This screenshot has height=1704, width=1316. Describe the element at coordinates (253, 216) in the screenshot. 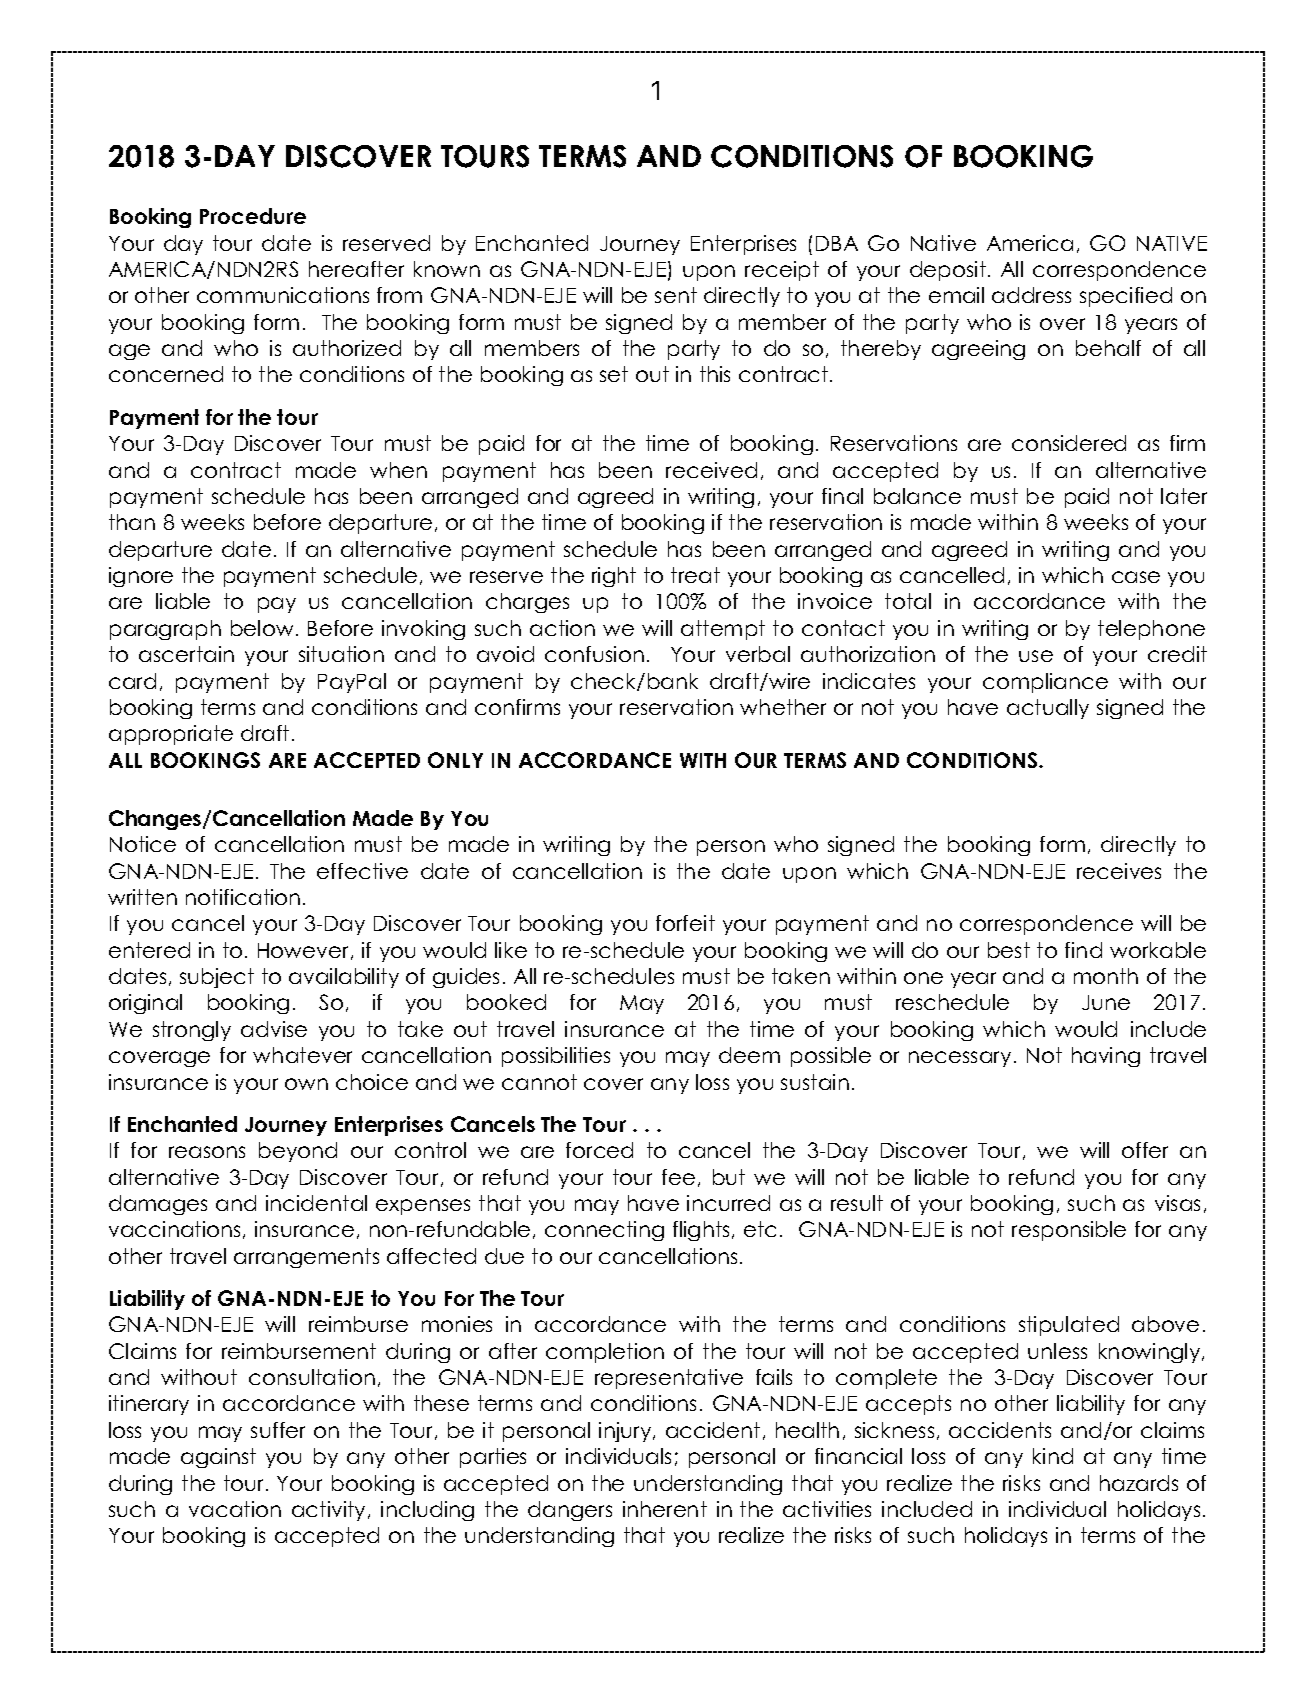

I see `Procedure` at that location.
